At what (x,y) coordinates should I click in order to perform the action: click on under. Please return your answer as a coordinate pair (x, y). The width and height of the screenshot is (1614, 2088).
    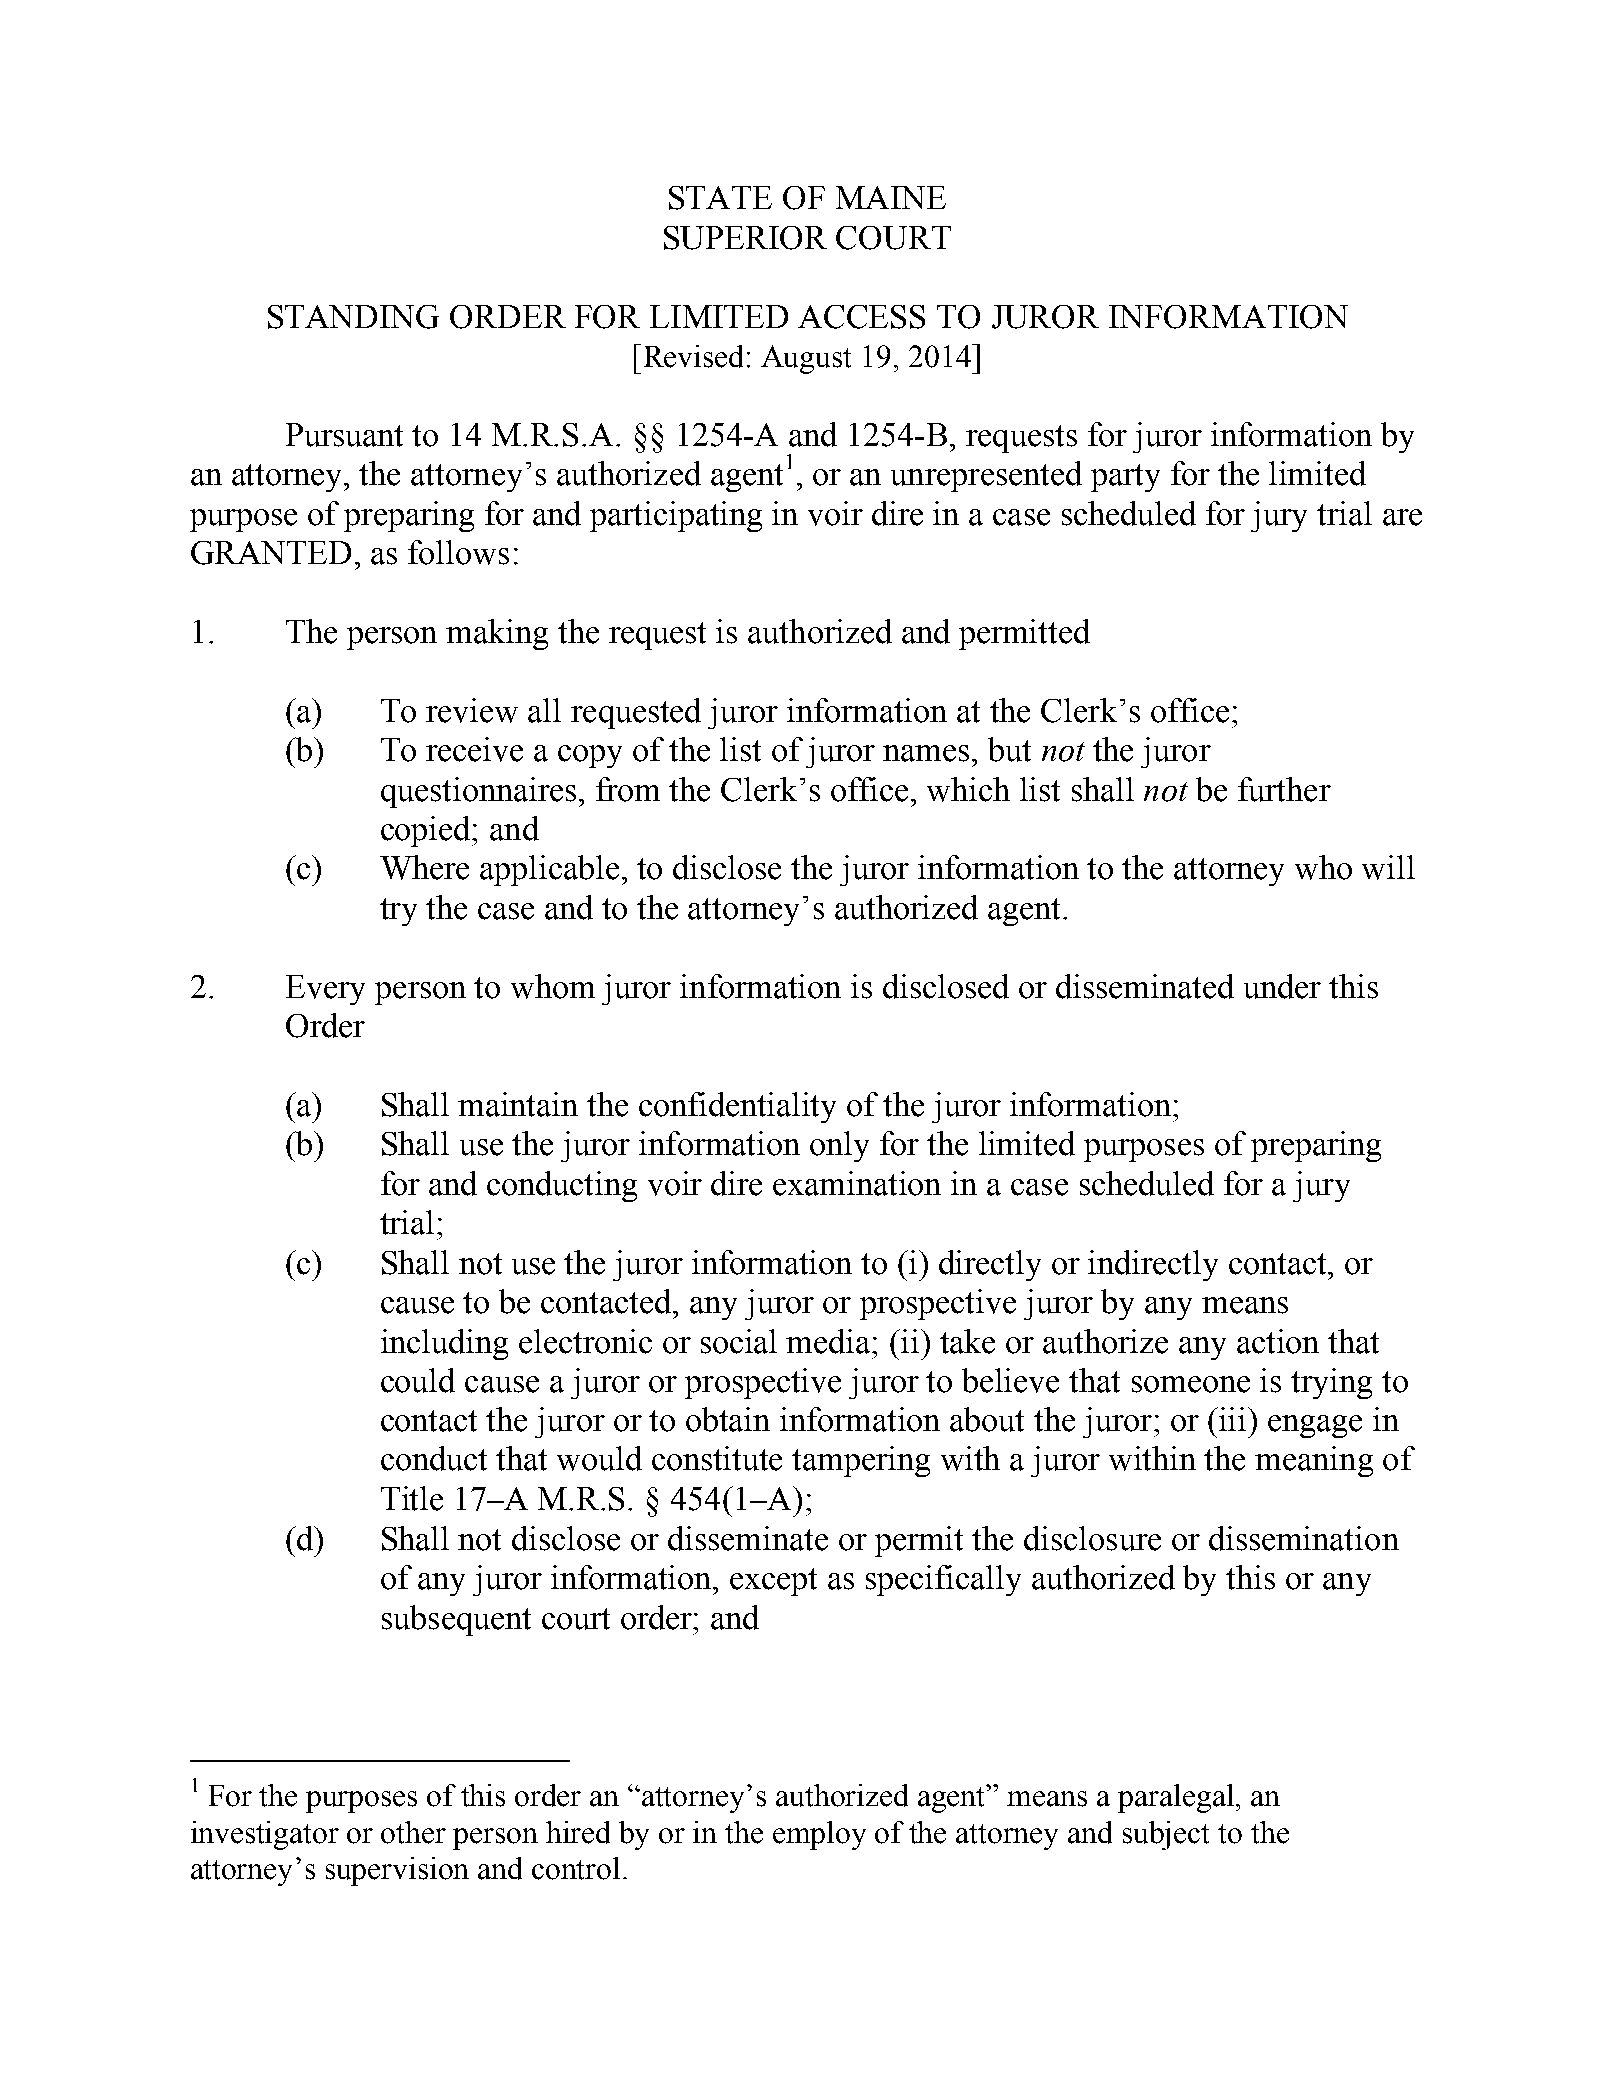
    Looking at the image, I should click on (1282, 986).
